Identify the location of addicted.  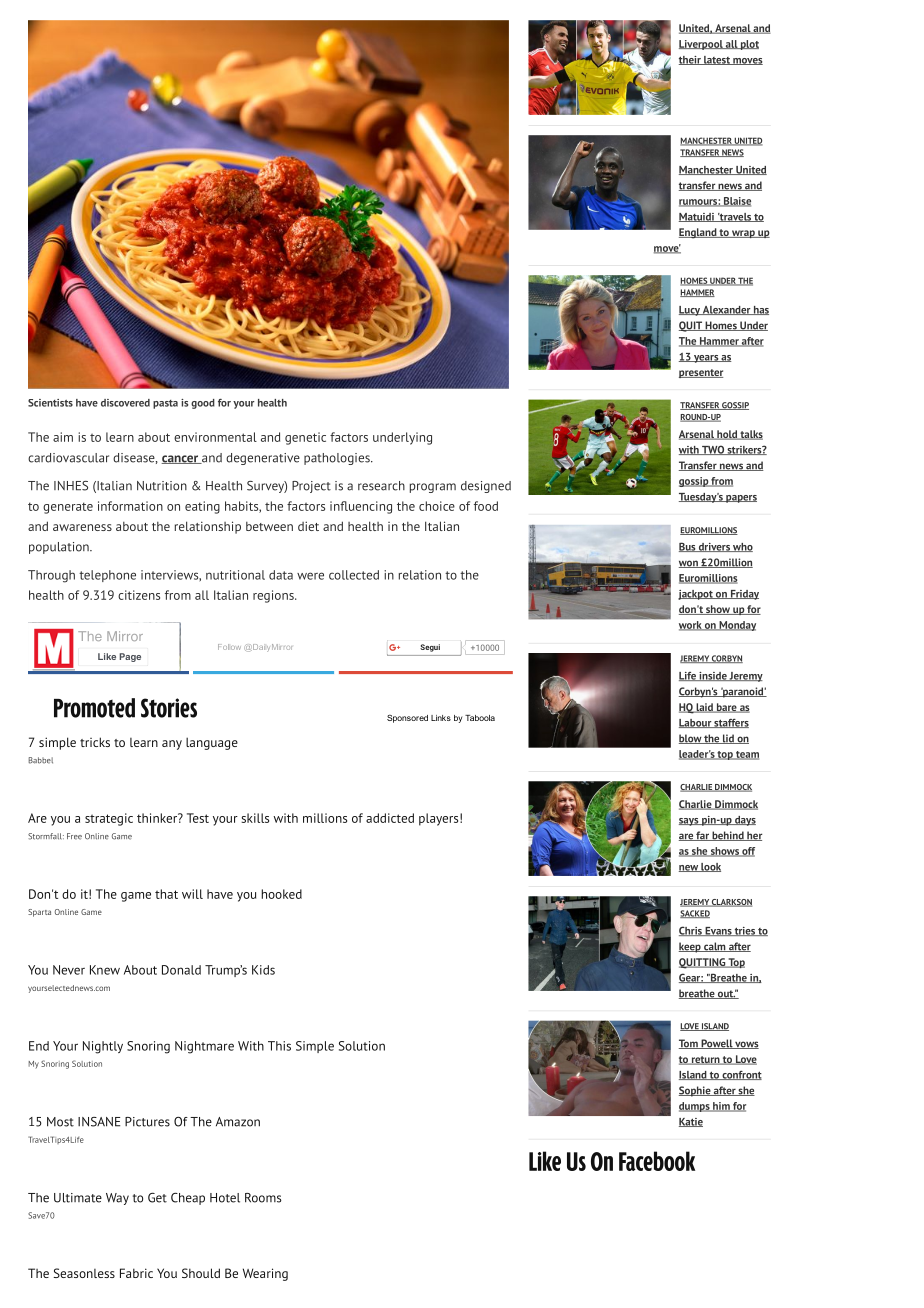
(390, 818).
